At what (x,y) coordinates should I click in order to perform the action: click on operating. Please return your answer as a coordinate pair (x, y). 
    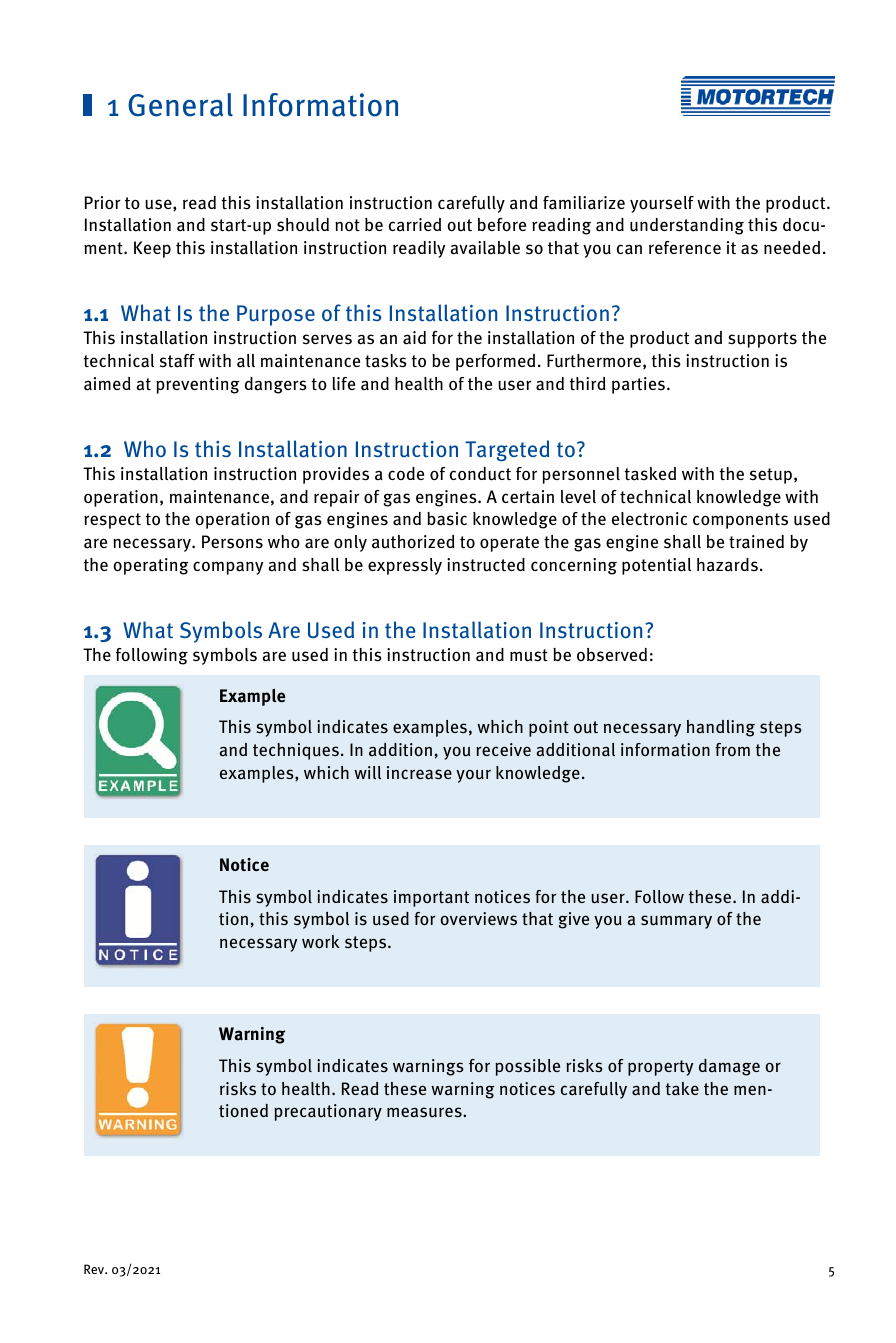
    Looking at the image, I should click on (151, 566).
